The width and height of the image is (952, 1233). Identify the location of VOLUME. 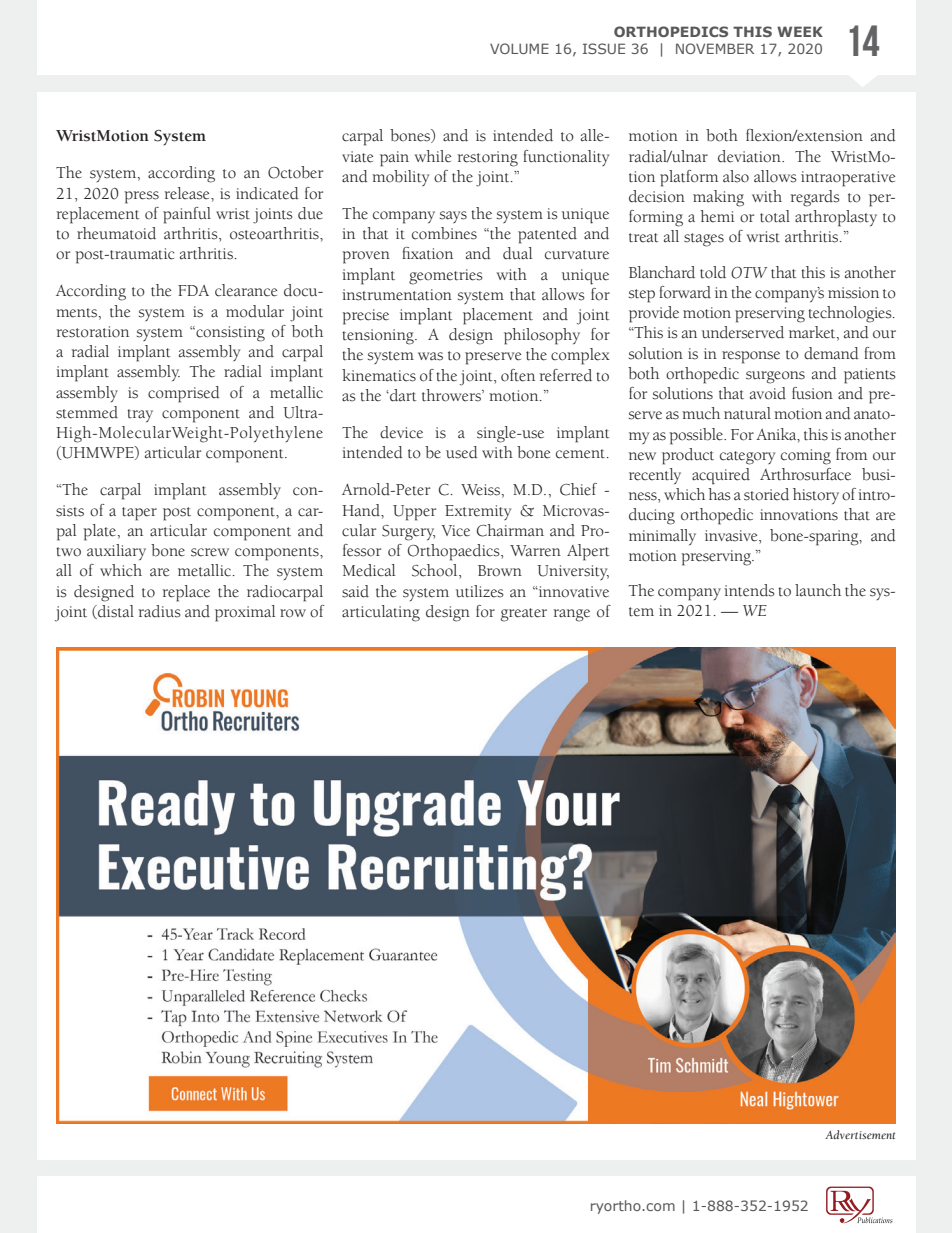
(519, 48).
